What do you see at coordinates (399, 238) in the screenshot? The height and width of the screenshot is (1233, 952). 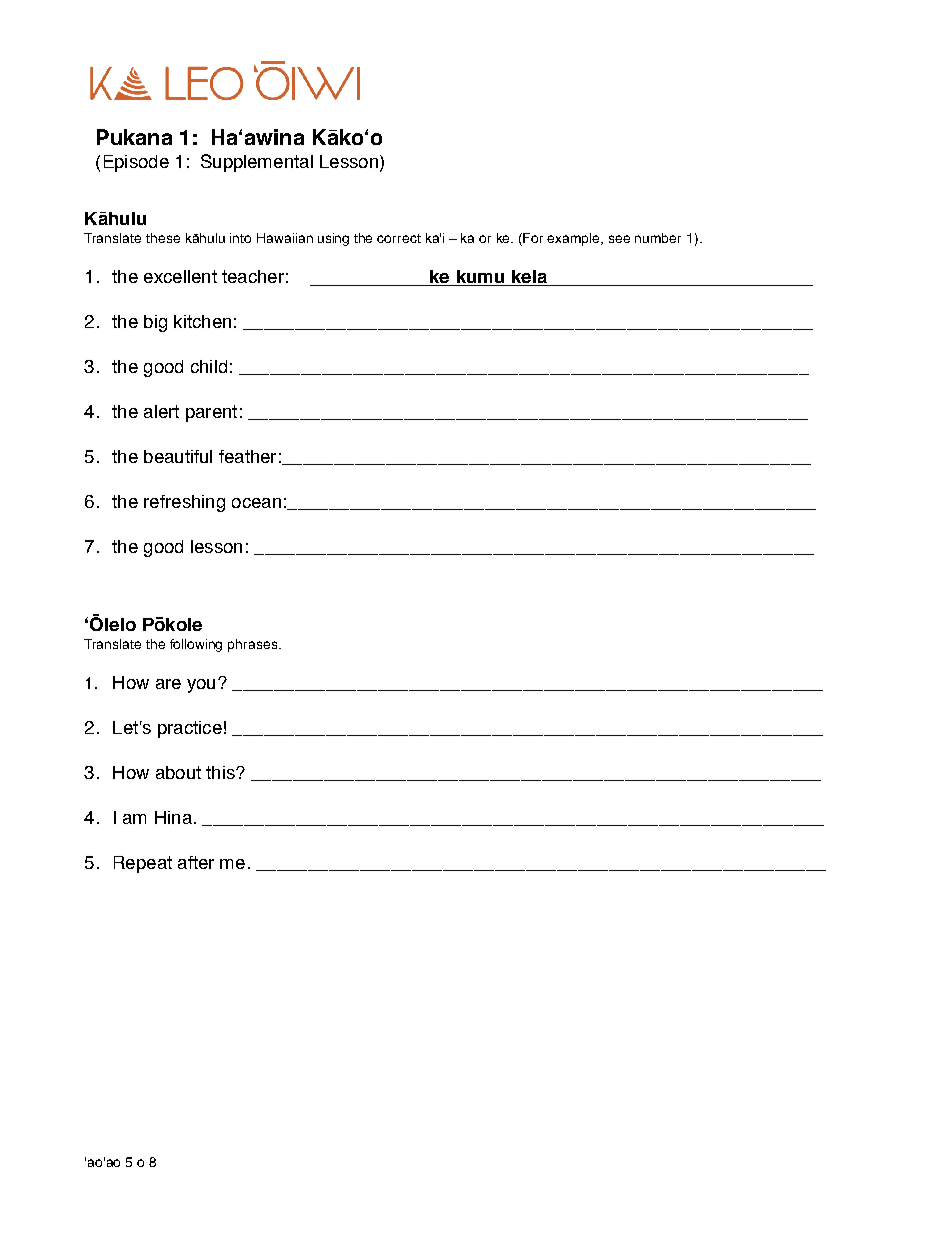 I see `correct` at bounding box center [399, 238].
